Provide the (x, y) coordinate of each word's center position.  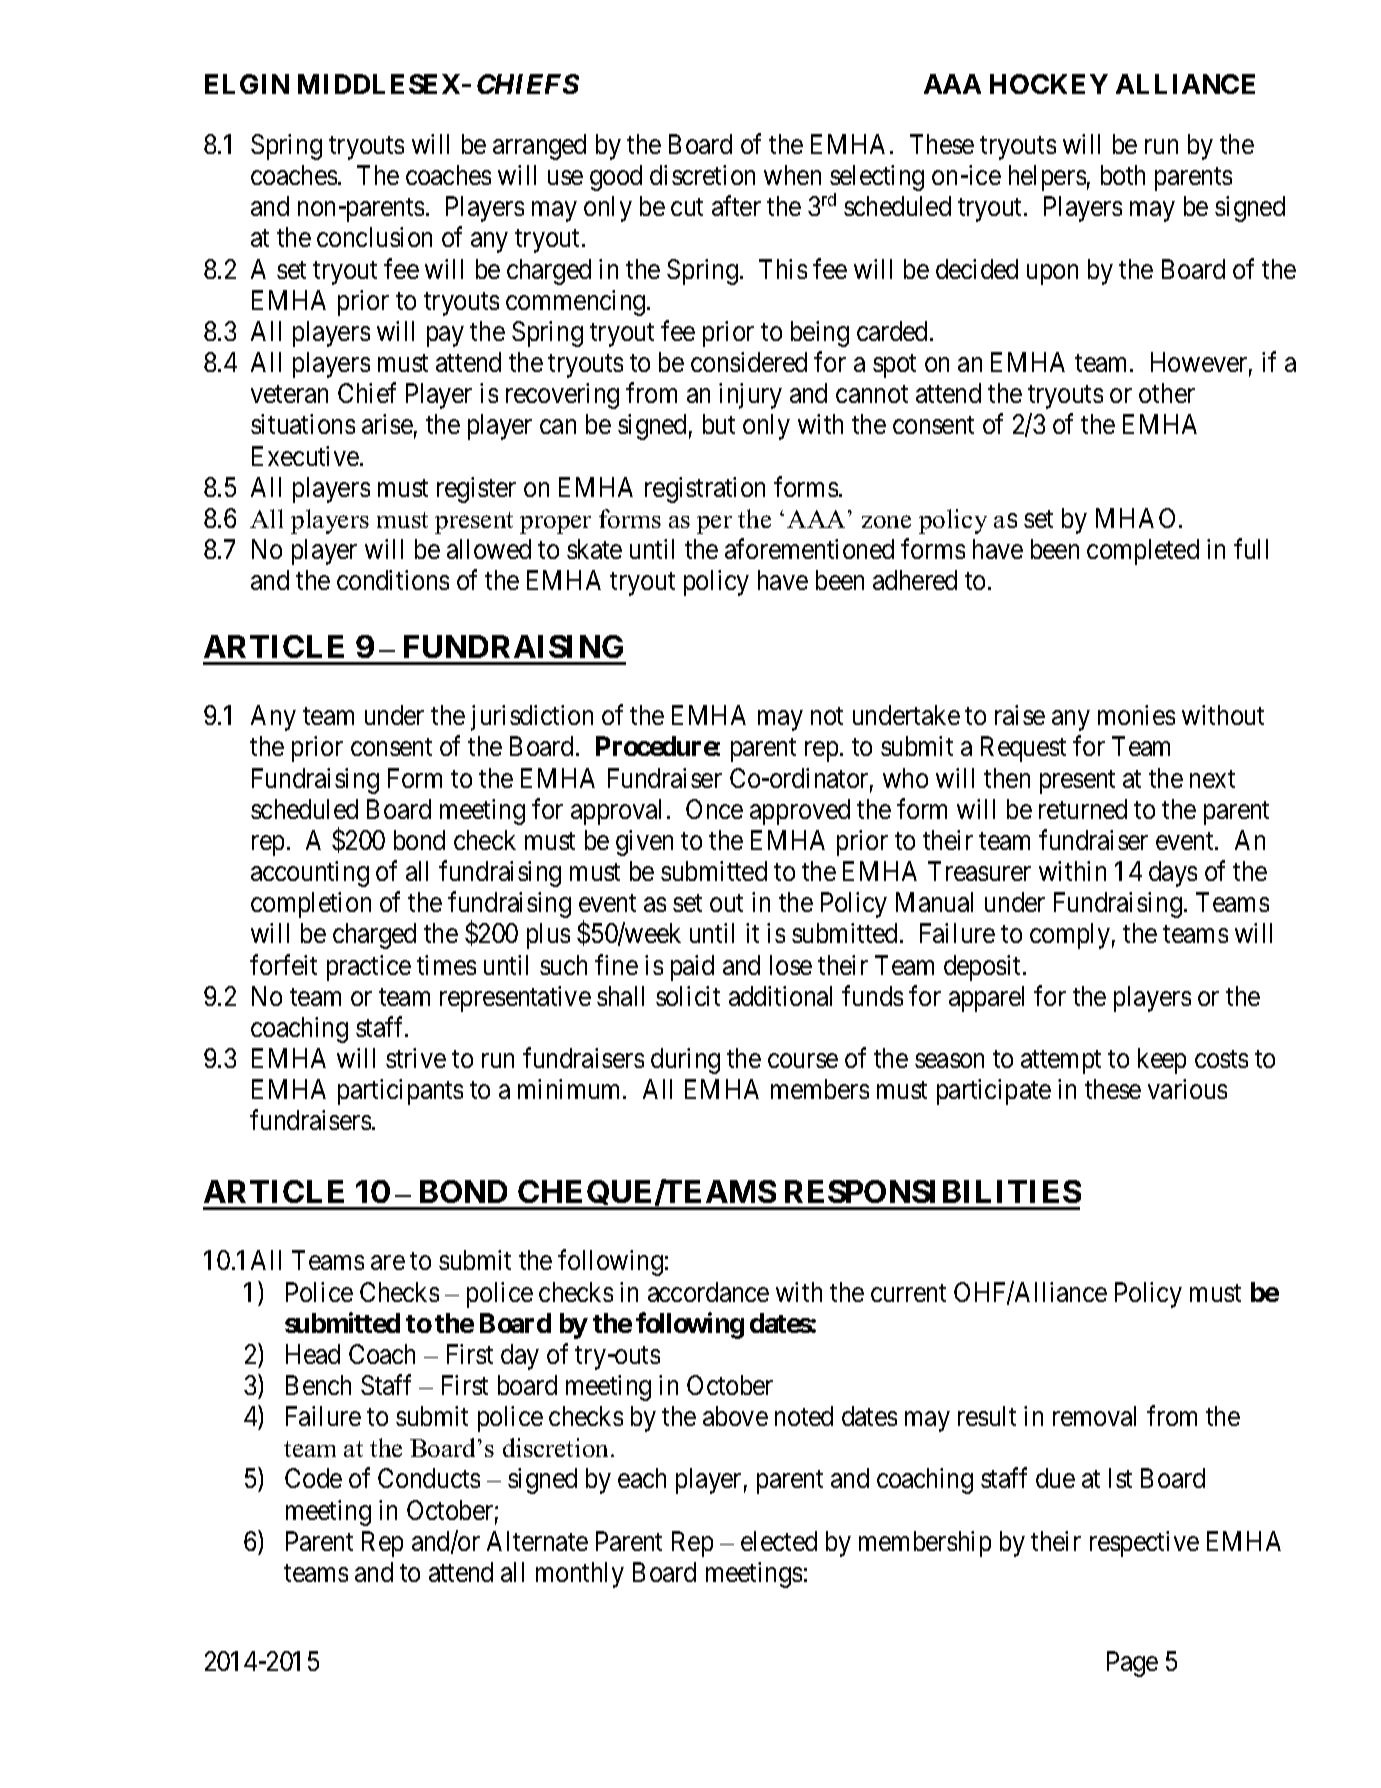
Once (714, 809)
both (1123, 175)
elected (779, 1541)
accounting (310, 874)
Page (1132, 1664)
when (792, 175)
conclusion (374, 237)
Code (313, 1478)
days (1173, 874)
